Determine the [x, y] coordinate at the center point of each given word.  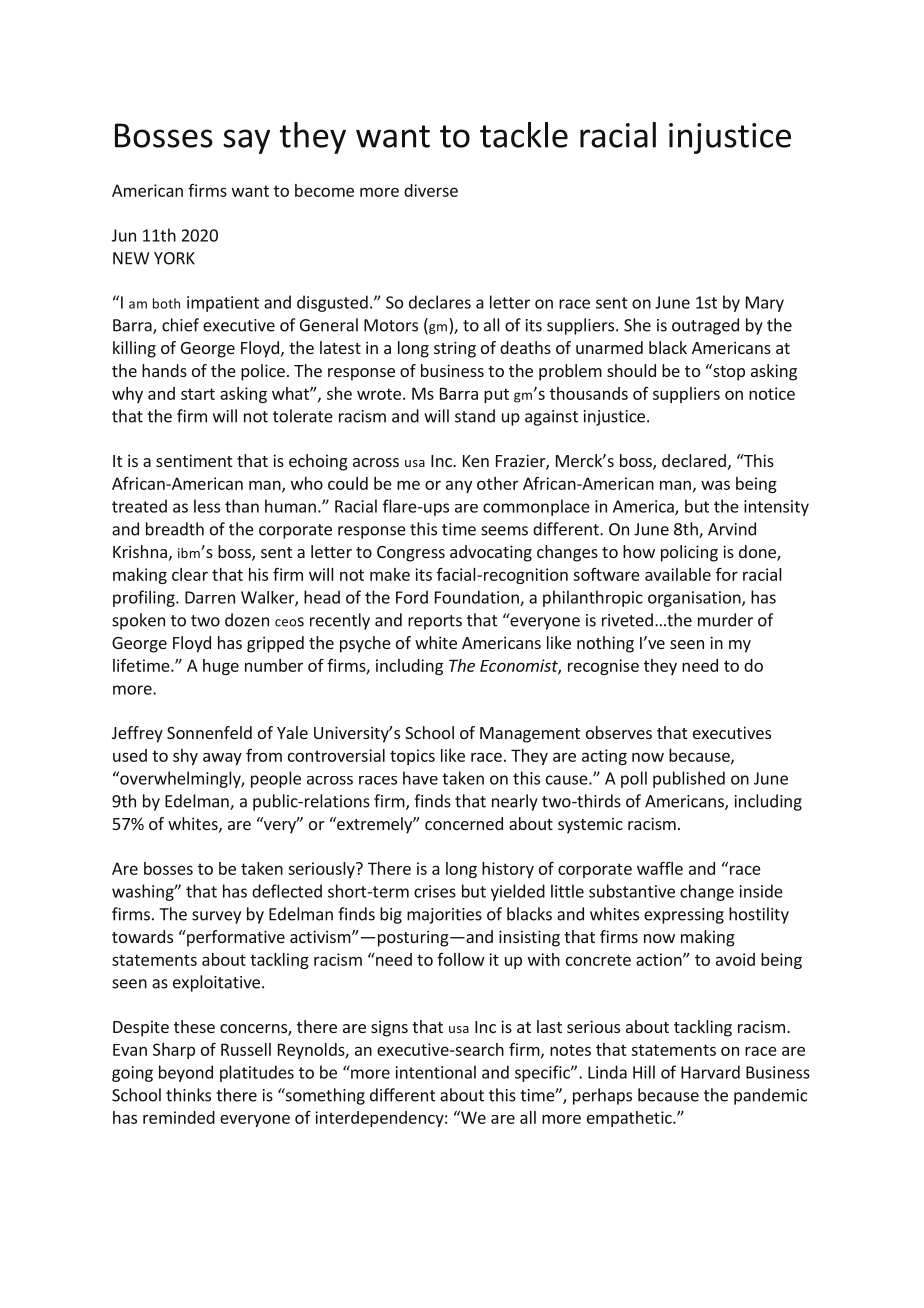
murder [725, 620]
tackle [524, 135]
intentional [436, 1072]
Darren [210, 597]
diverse [431, 190]
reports [435, 622]
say [246, 141]
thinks [188, 1095]
